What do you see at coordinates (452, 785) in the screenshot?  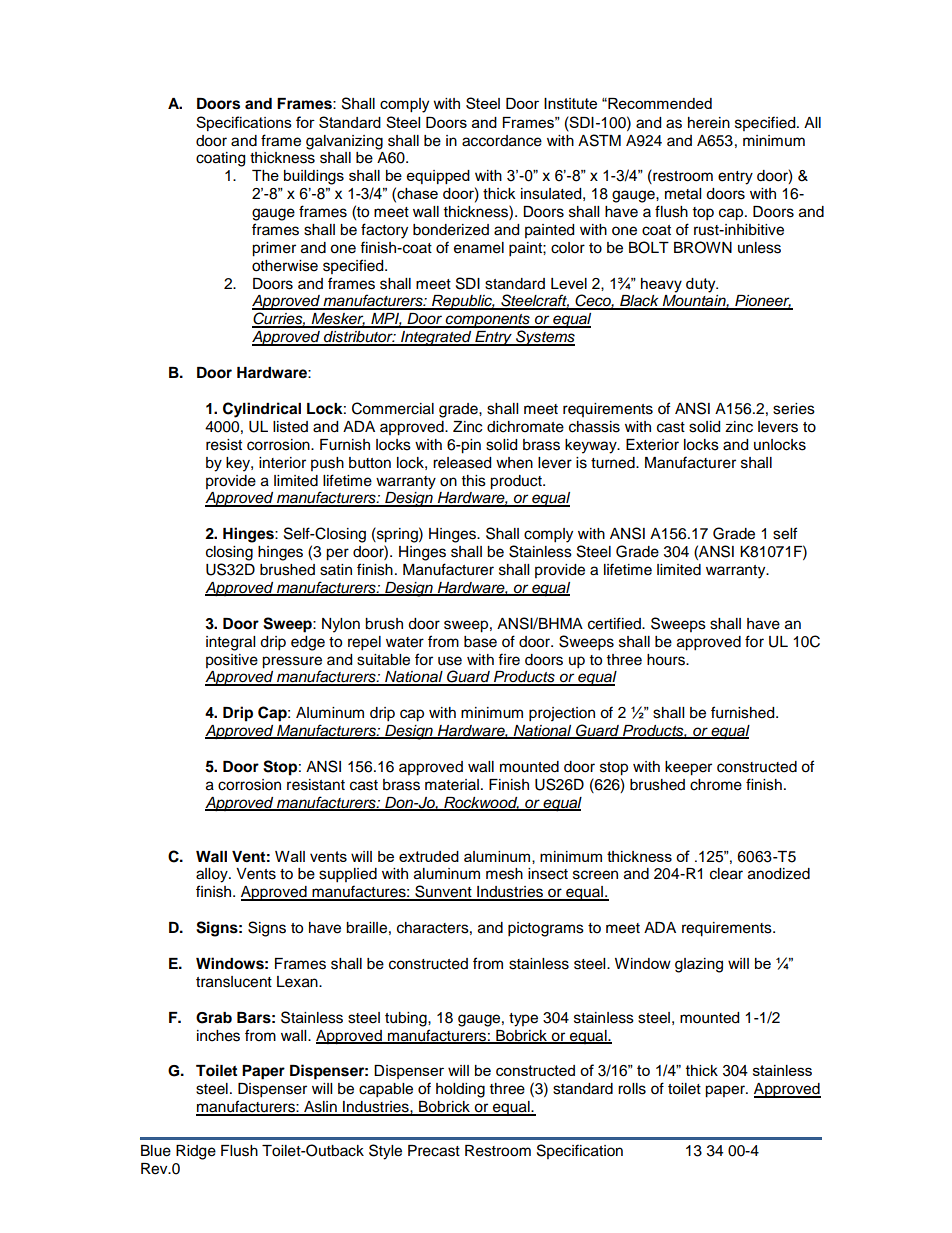 I see `material` at bounding box center [452, 785].
